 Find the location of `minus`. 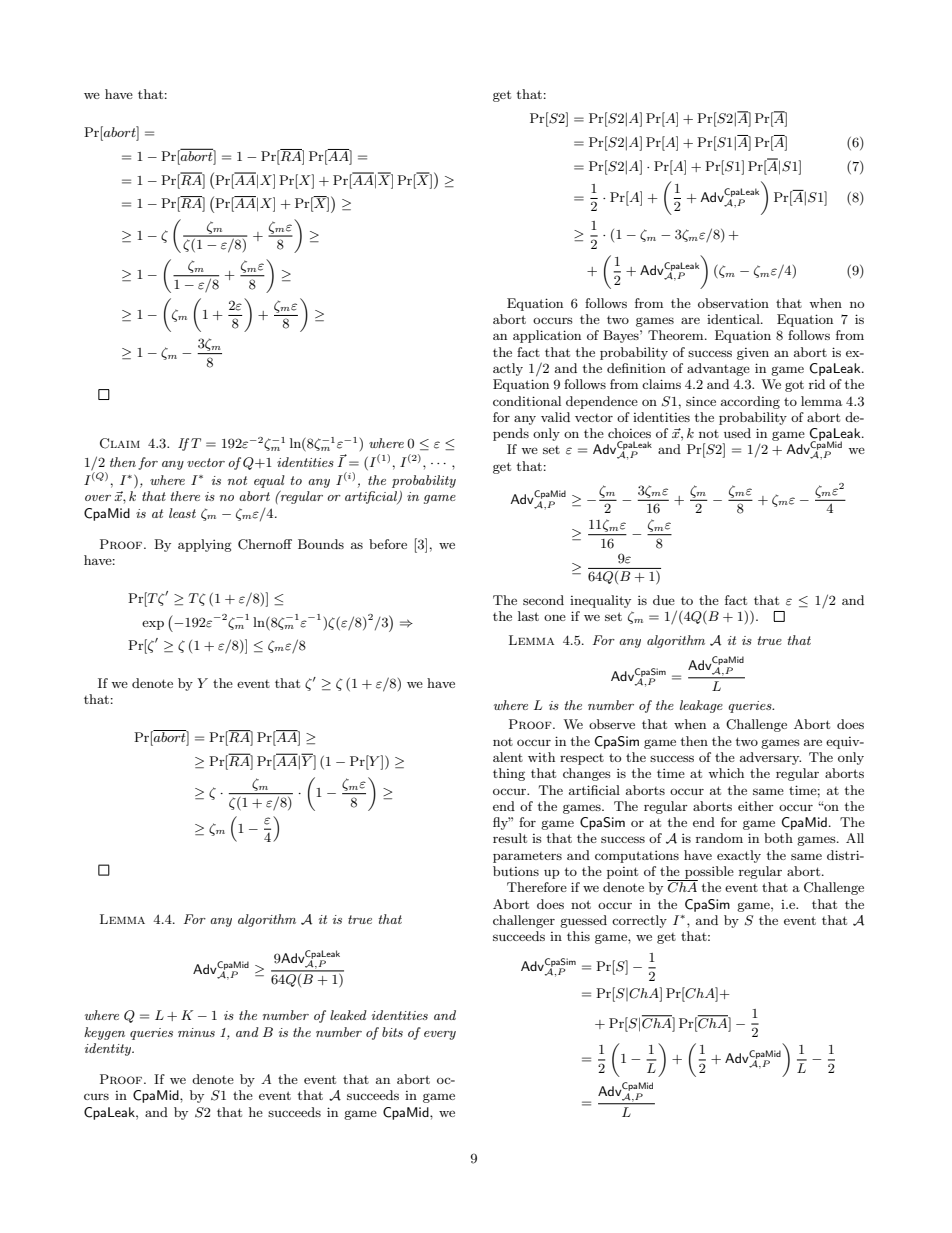

minus is located at coordinates (196, 1032).
